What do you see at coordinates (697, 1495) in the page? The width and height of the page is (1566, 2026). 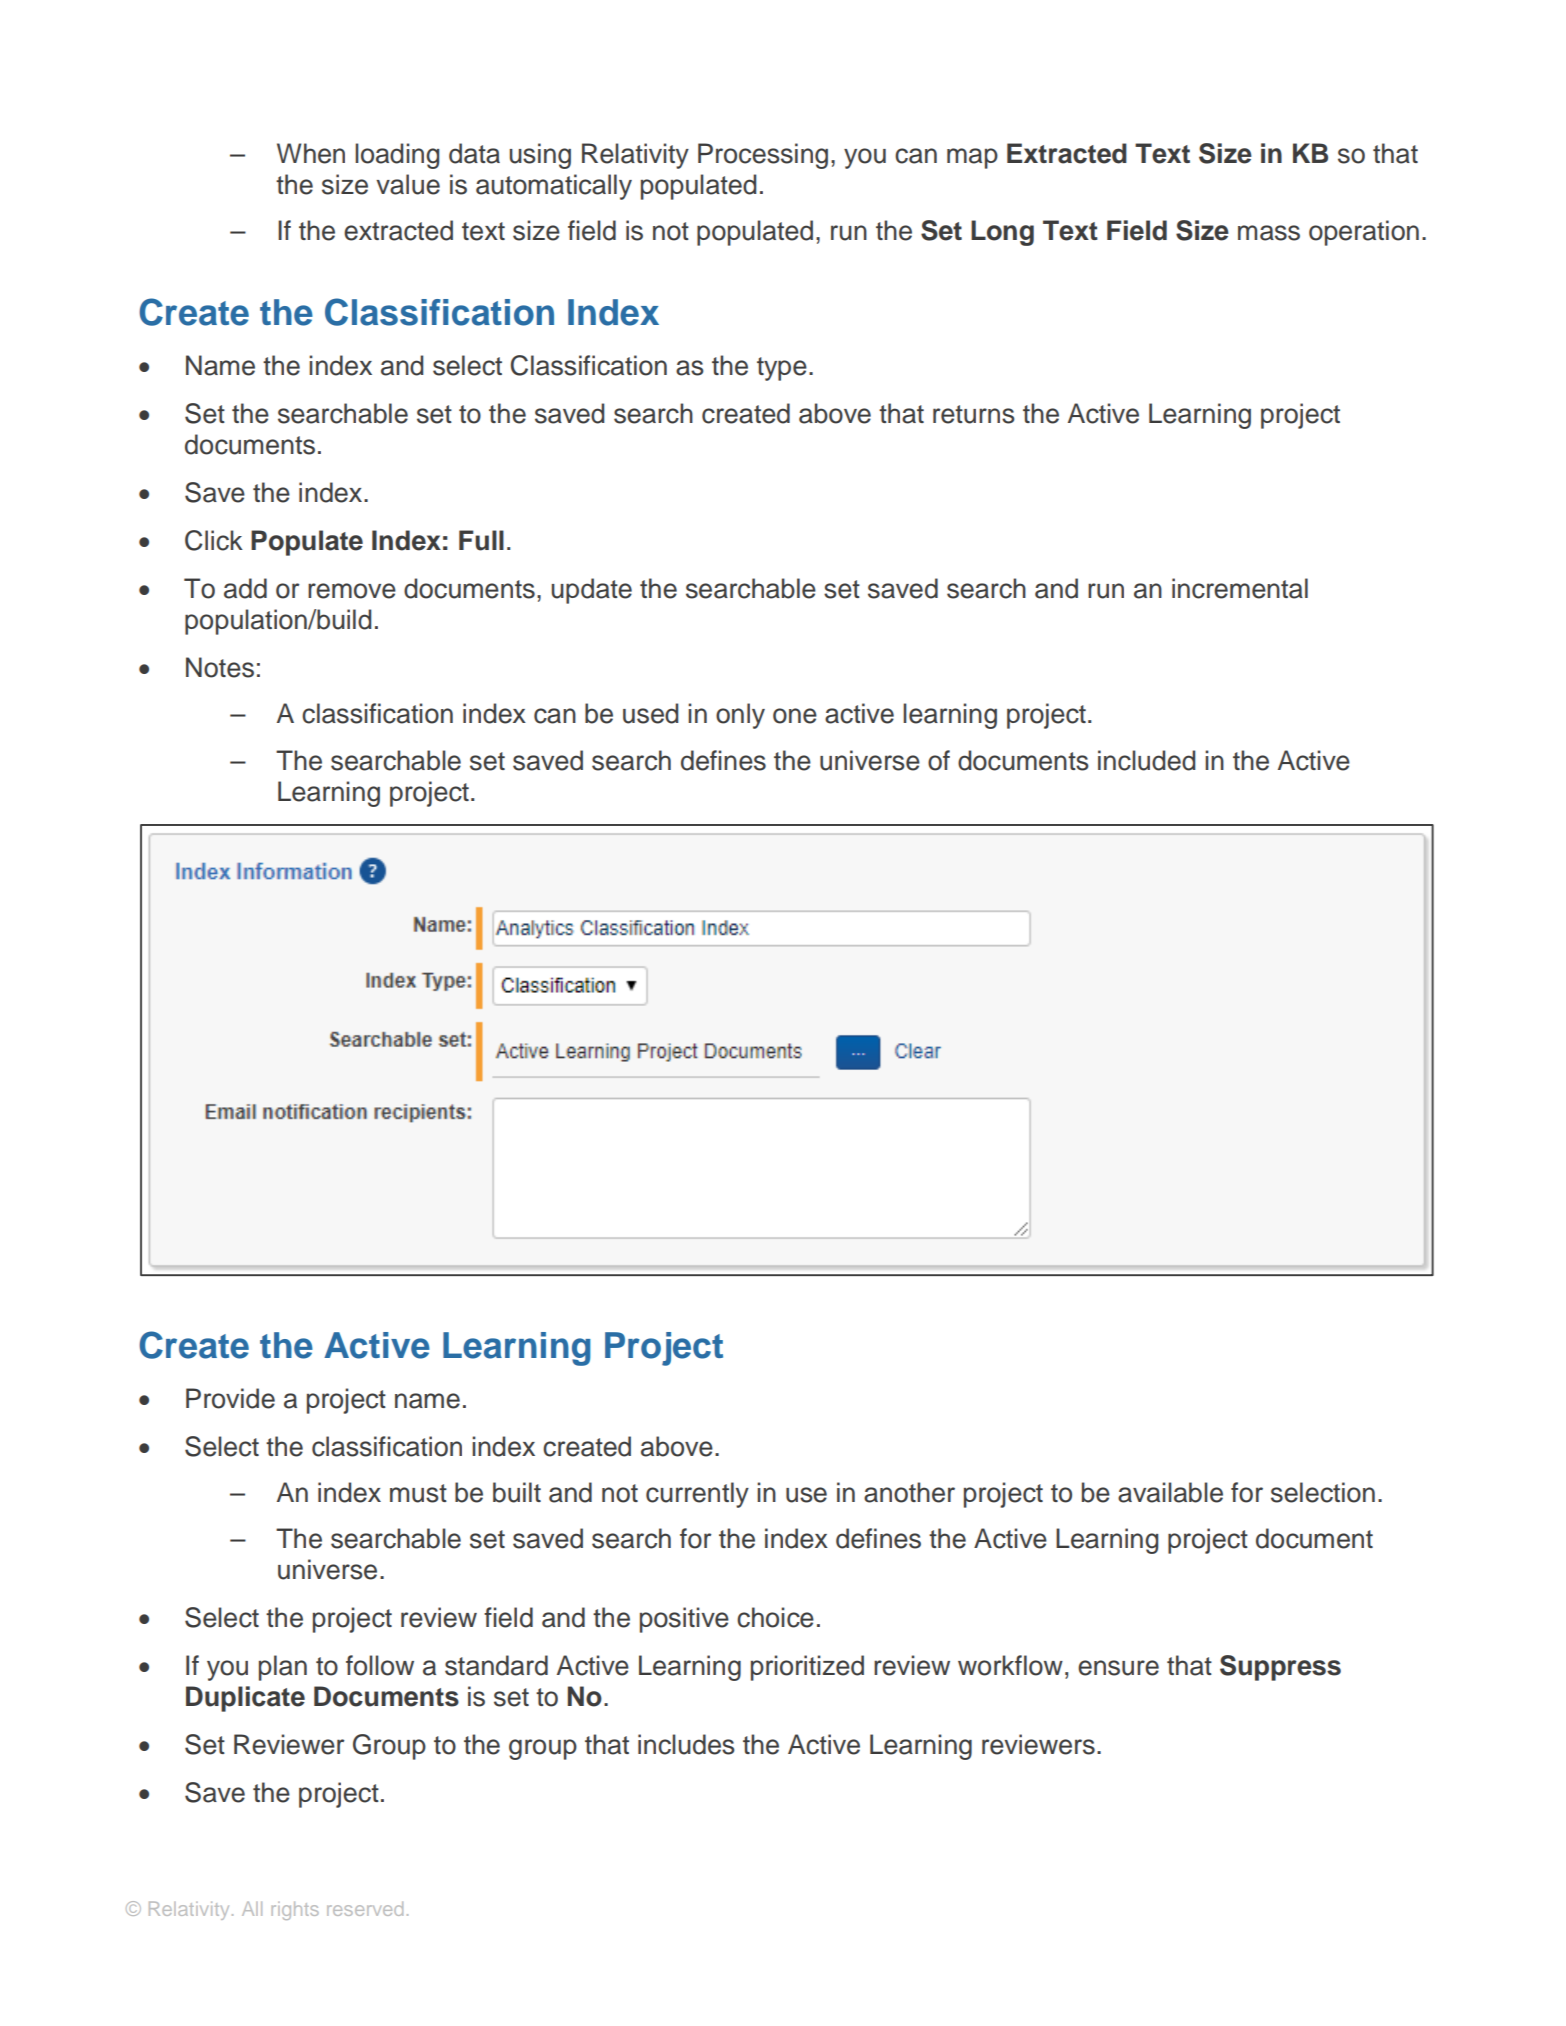 I see `currently` at bounding box center [697, 1495].
